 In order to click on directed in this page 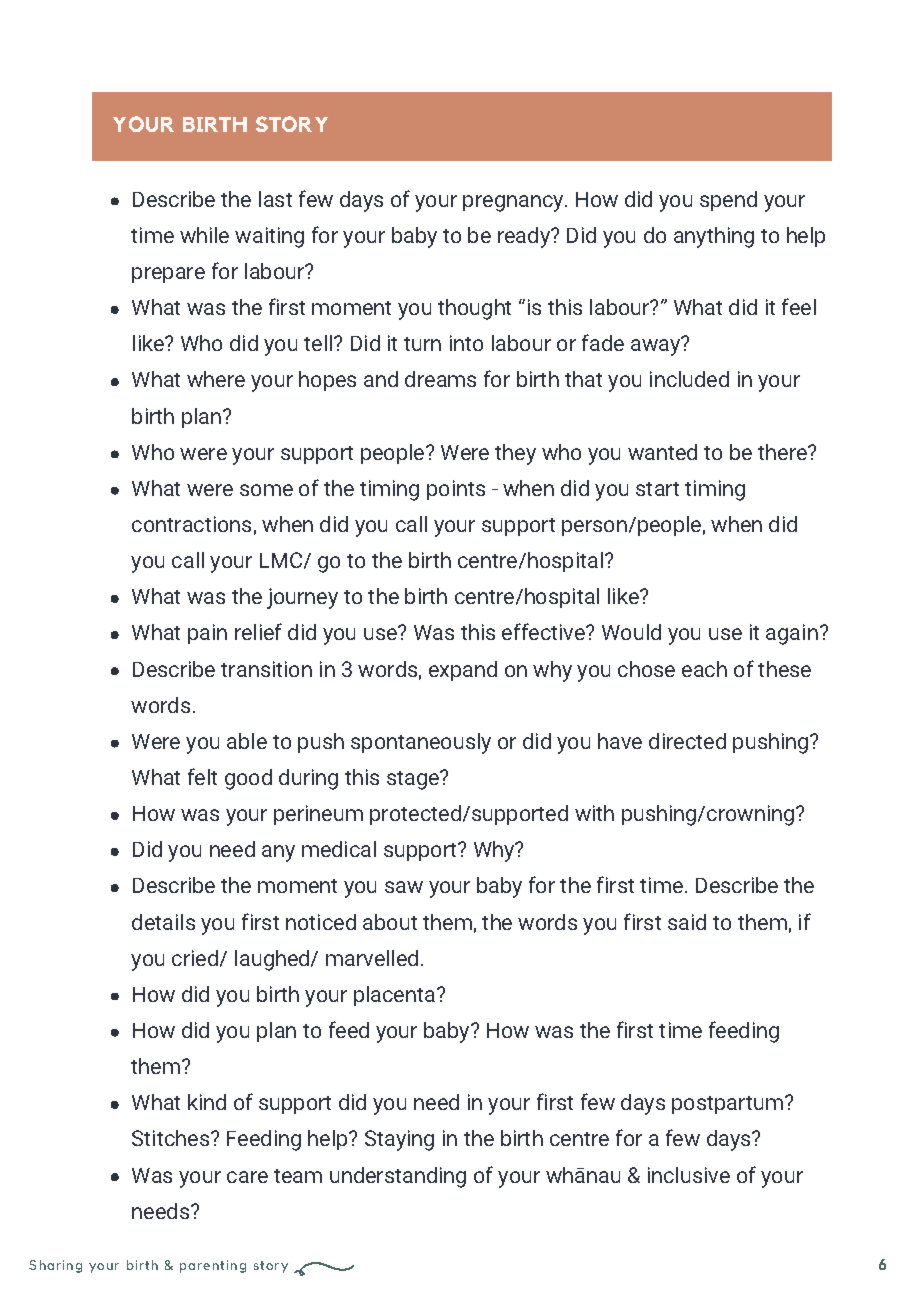, I will do `click(687, 741)`.
